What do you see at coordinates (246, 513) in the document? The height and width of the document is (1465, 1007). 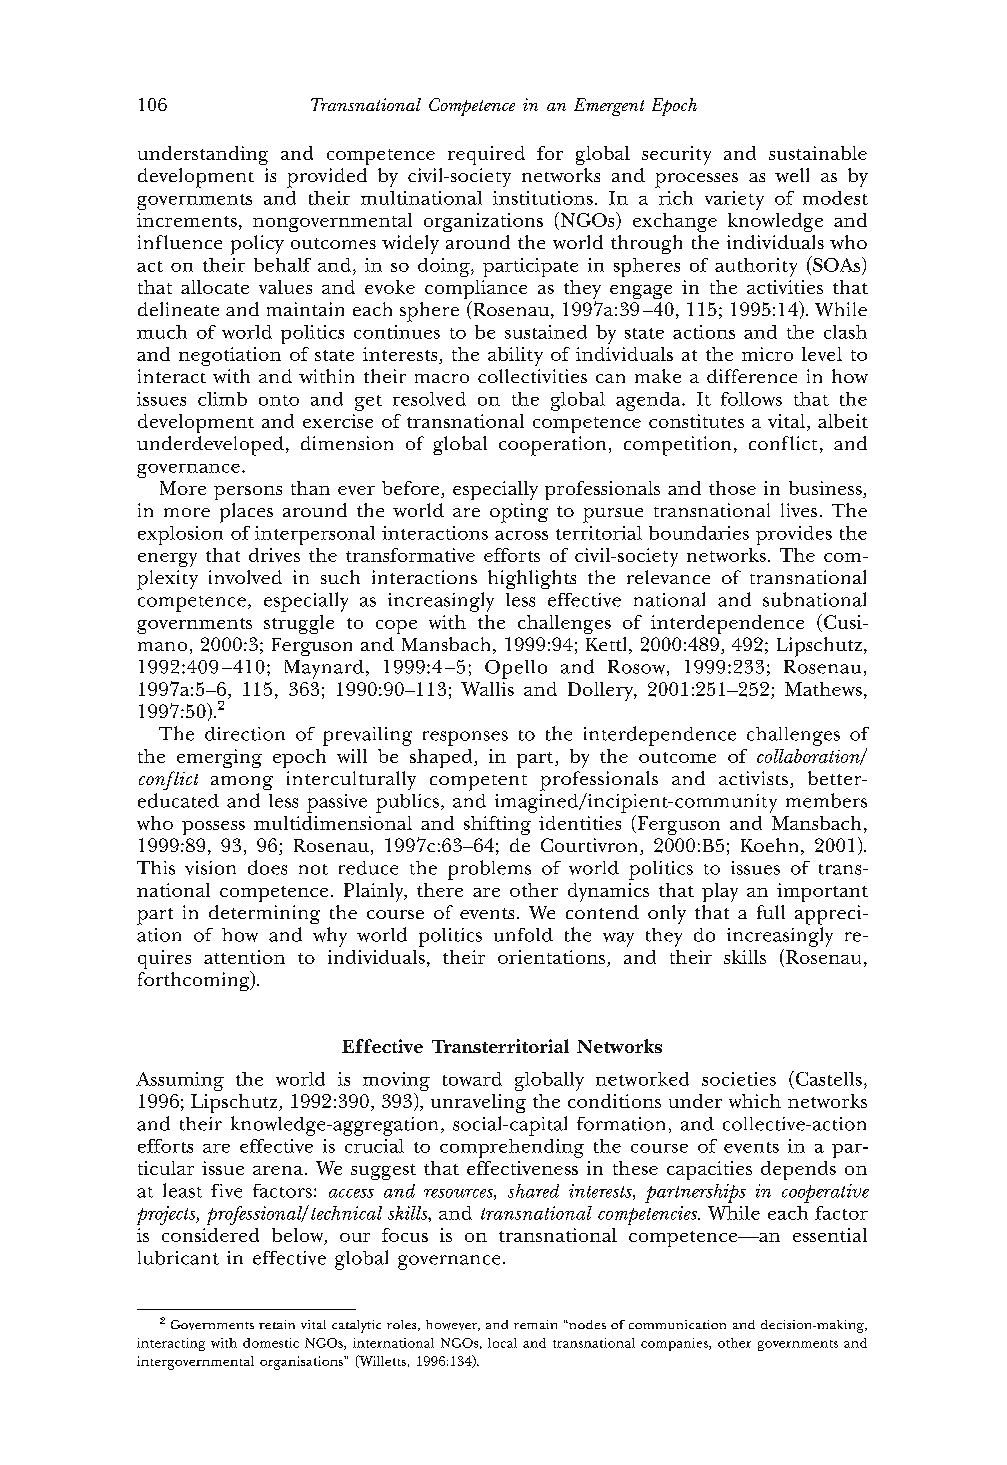 I see `places` at bounding box center [246, 513].
